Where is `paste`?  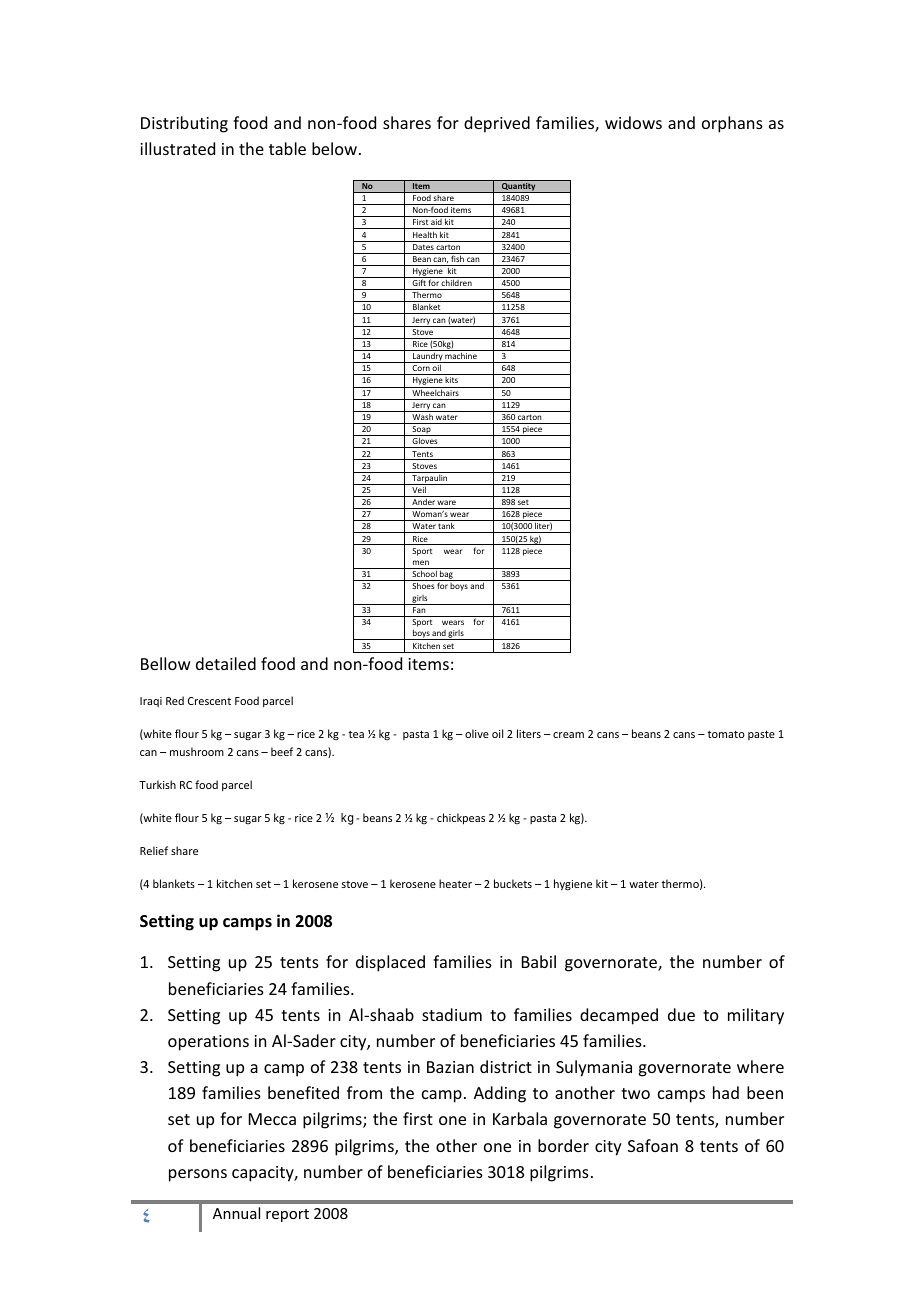 paste is located at coordinates (761, 735).
